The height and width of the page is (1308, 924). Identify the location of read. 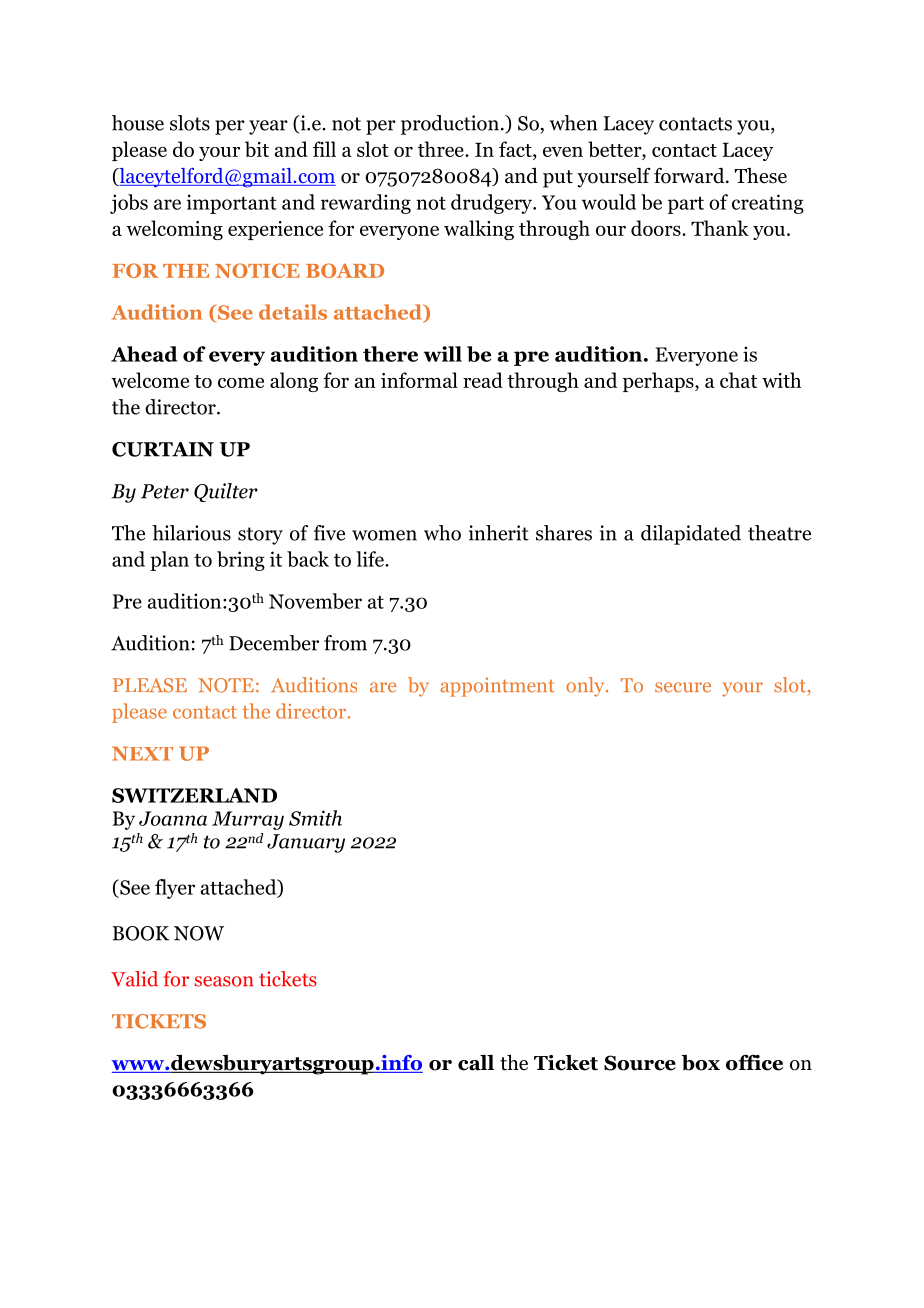
(483, 380).
